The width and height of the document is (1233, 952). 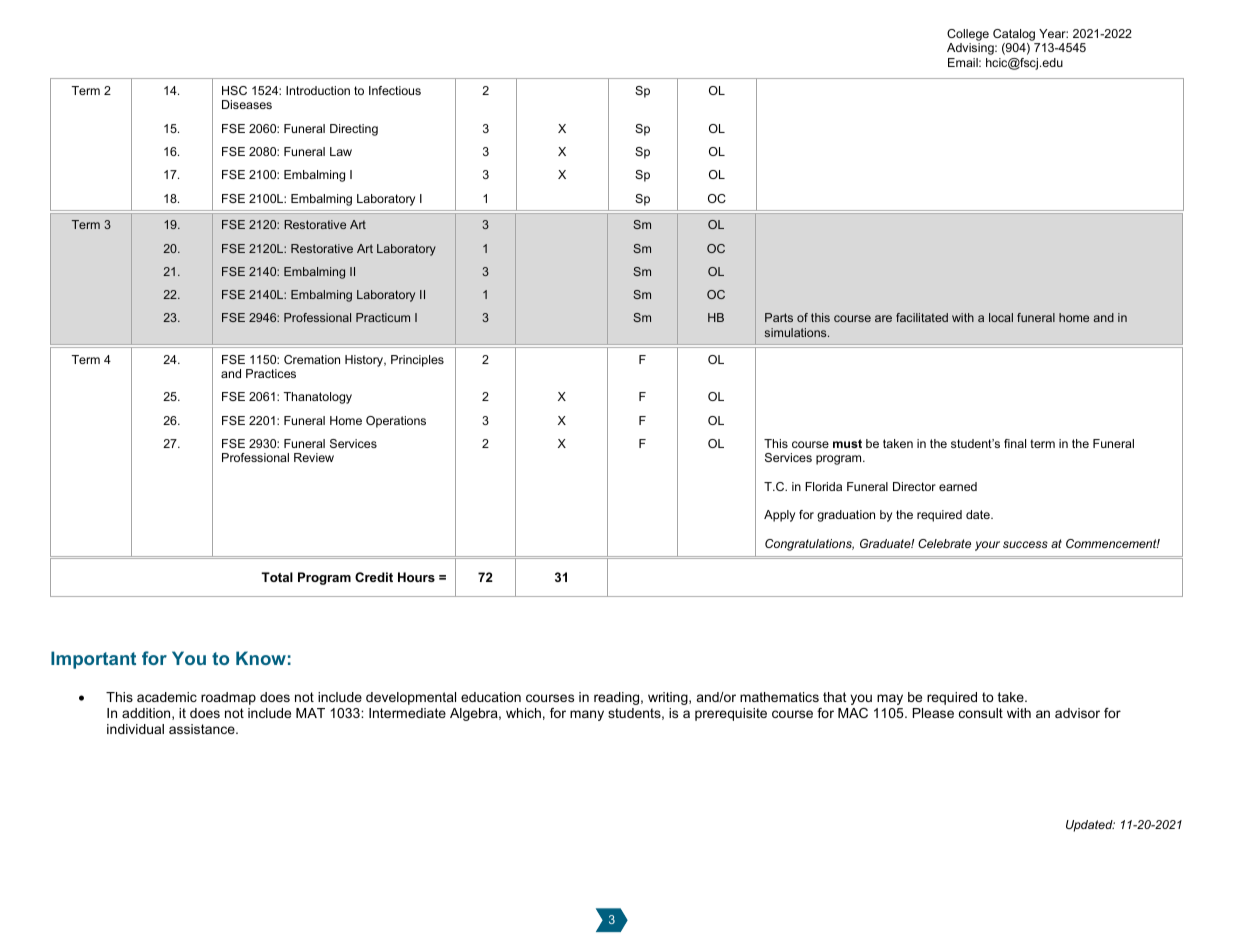 I want to click on Infectious, so click(x=395, y=90).
